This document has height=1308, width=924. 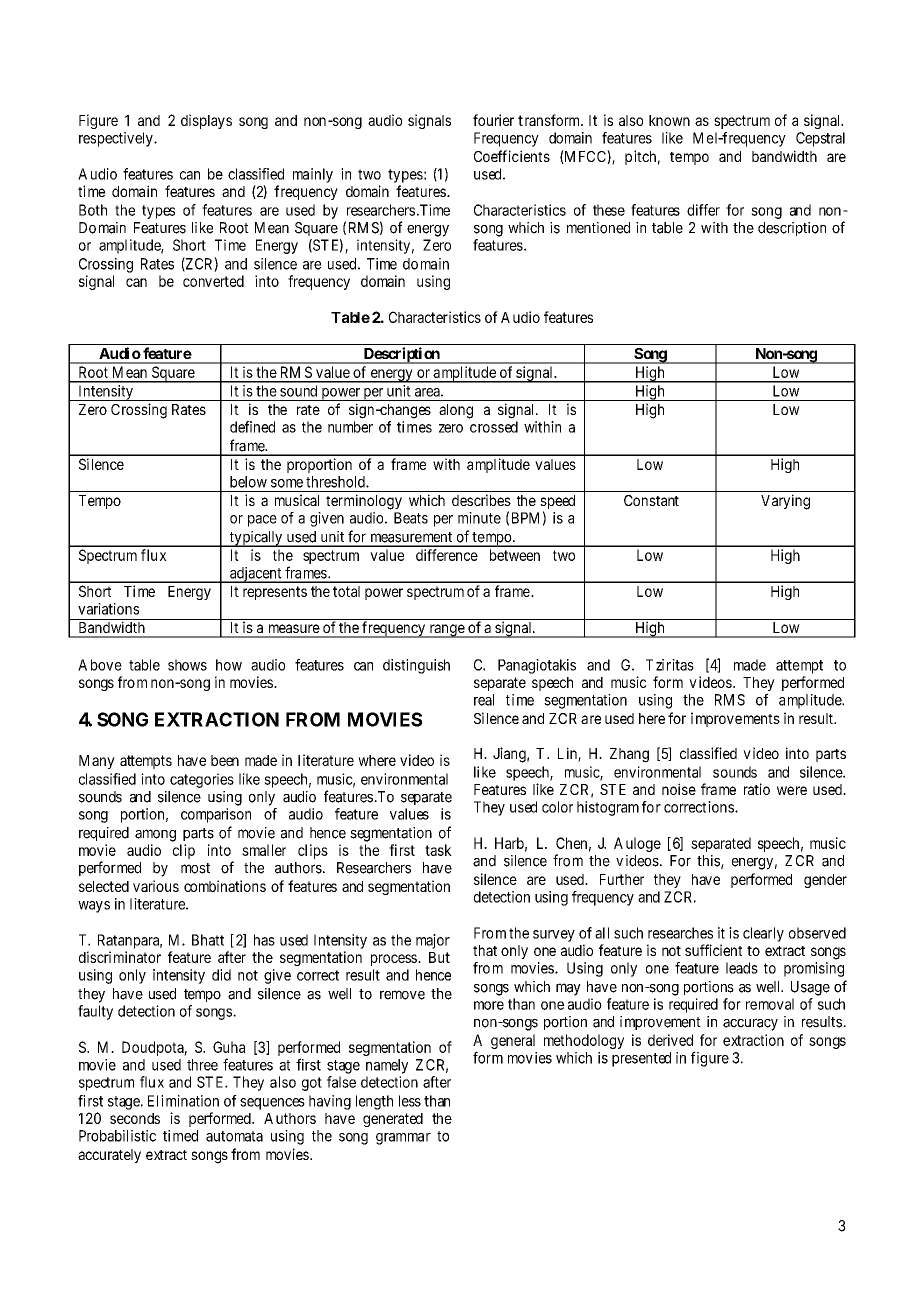 What do you see at coordinates (183, 1101) in the document?
I see `Elimination` at bounding box center [183, 1101].
